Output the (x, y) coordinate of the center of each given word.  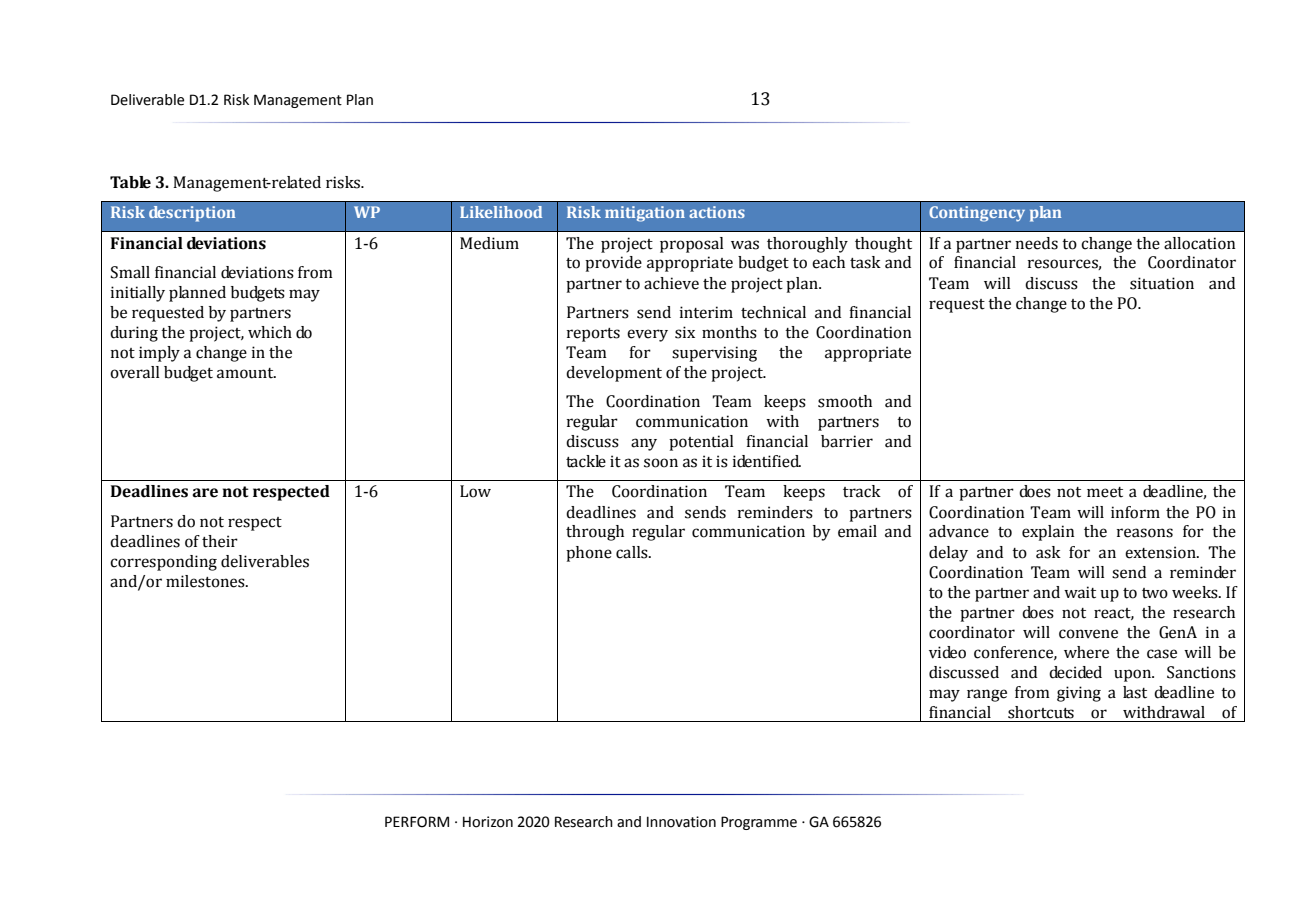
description (192, 214)
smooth (845, 401)
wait (1080, 592)
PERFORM (417, 822)
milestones (206, 581)
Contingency (977, 214)
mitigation (645, 214)
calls (633, 552)
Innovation (681, 822)
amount (246, 373)
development (614, 374)
